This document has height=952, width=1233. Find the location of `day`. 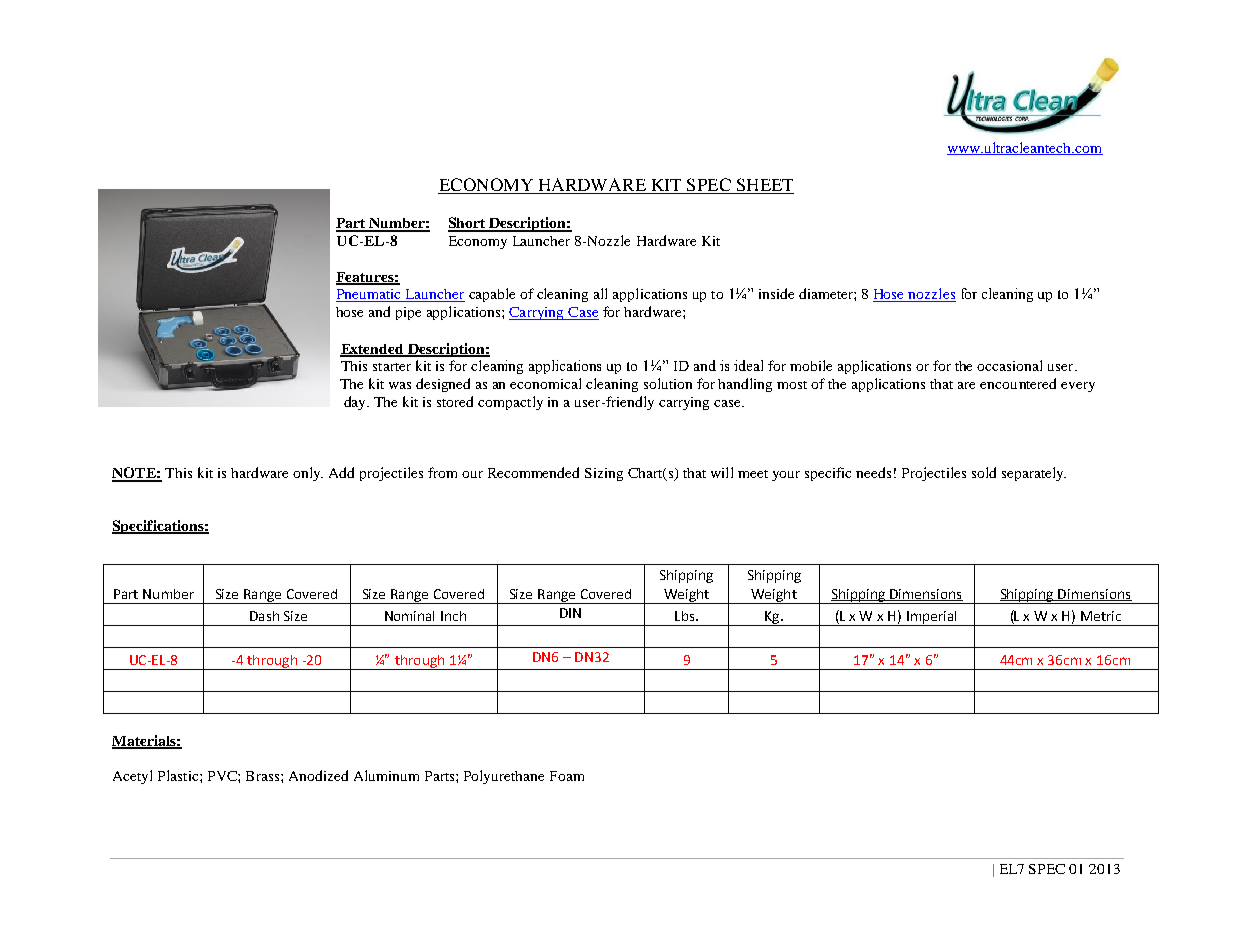

day is located at coordinates (356, 403).
